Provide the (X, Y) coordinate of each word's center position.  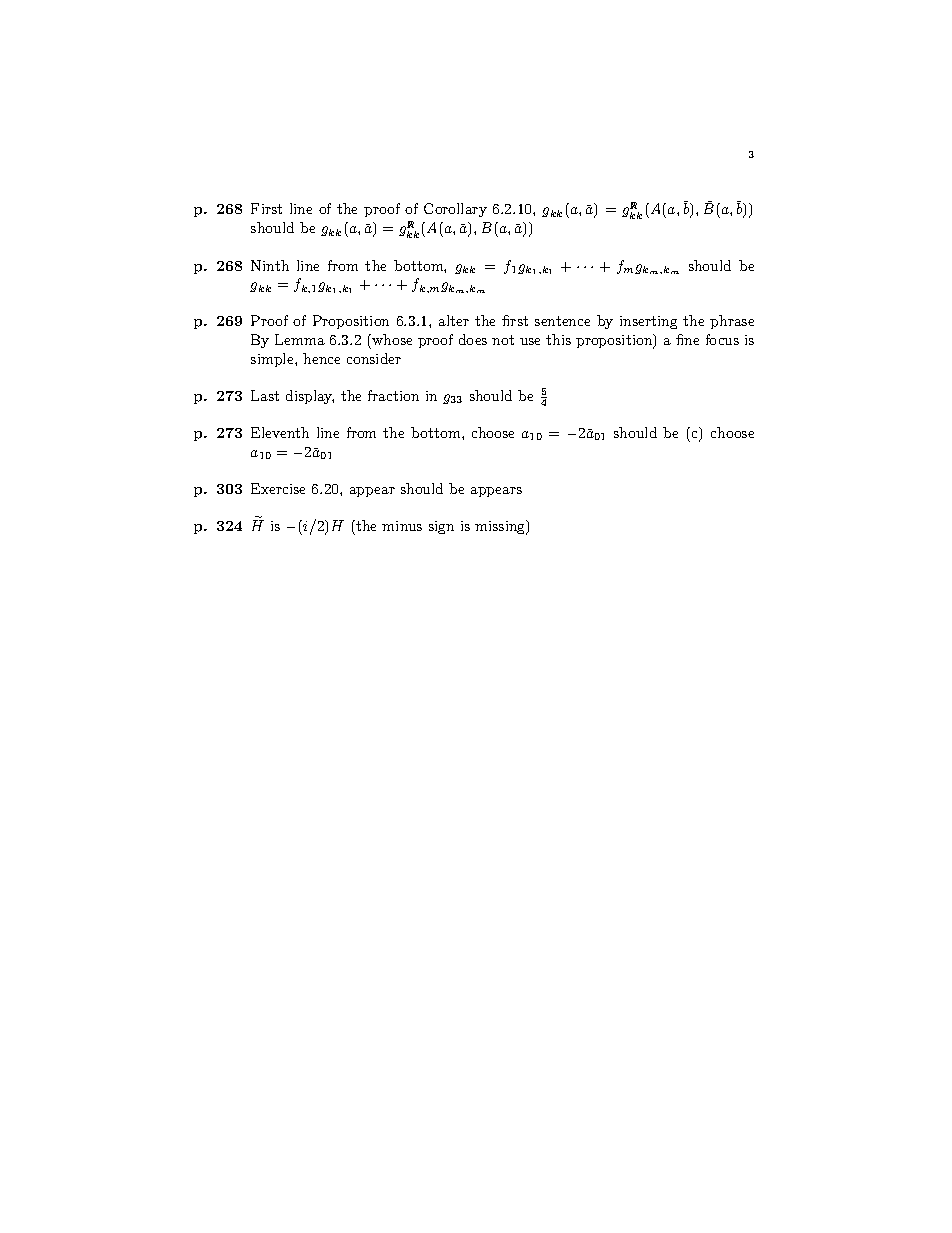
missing (501, 527)
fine (687, 339)
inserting (648, 322)
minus (402, 526)
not (503, 340)
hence (321, 358)
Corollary (455, 210)
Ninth (270, 265)
